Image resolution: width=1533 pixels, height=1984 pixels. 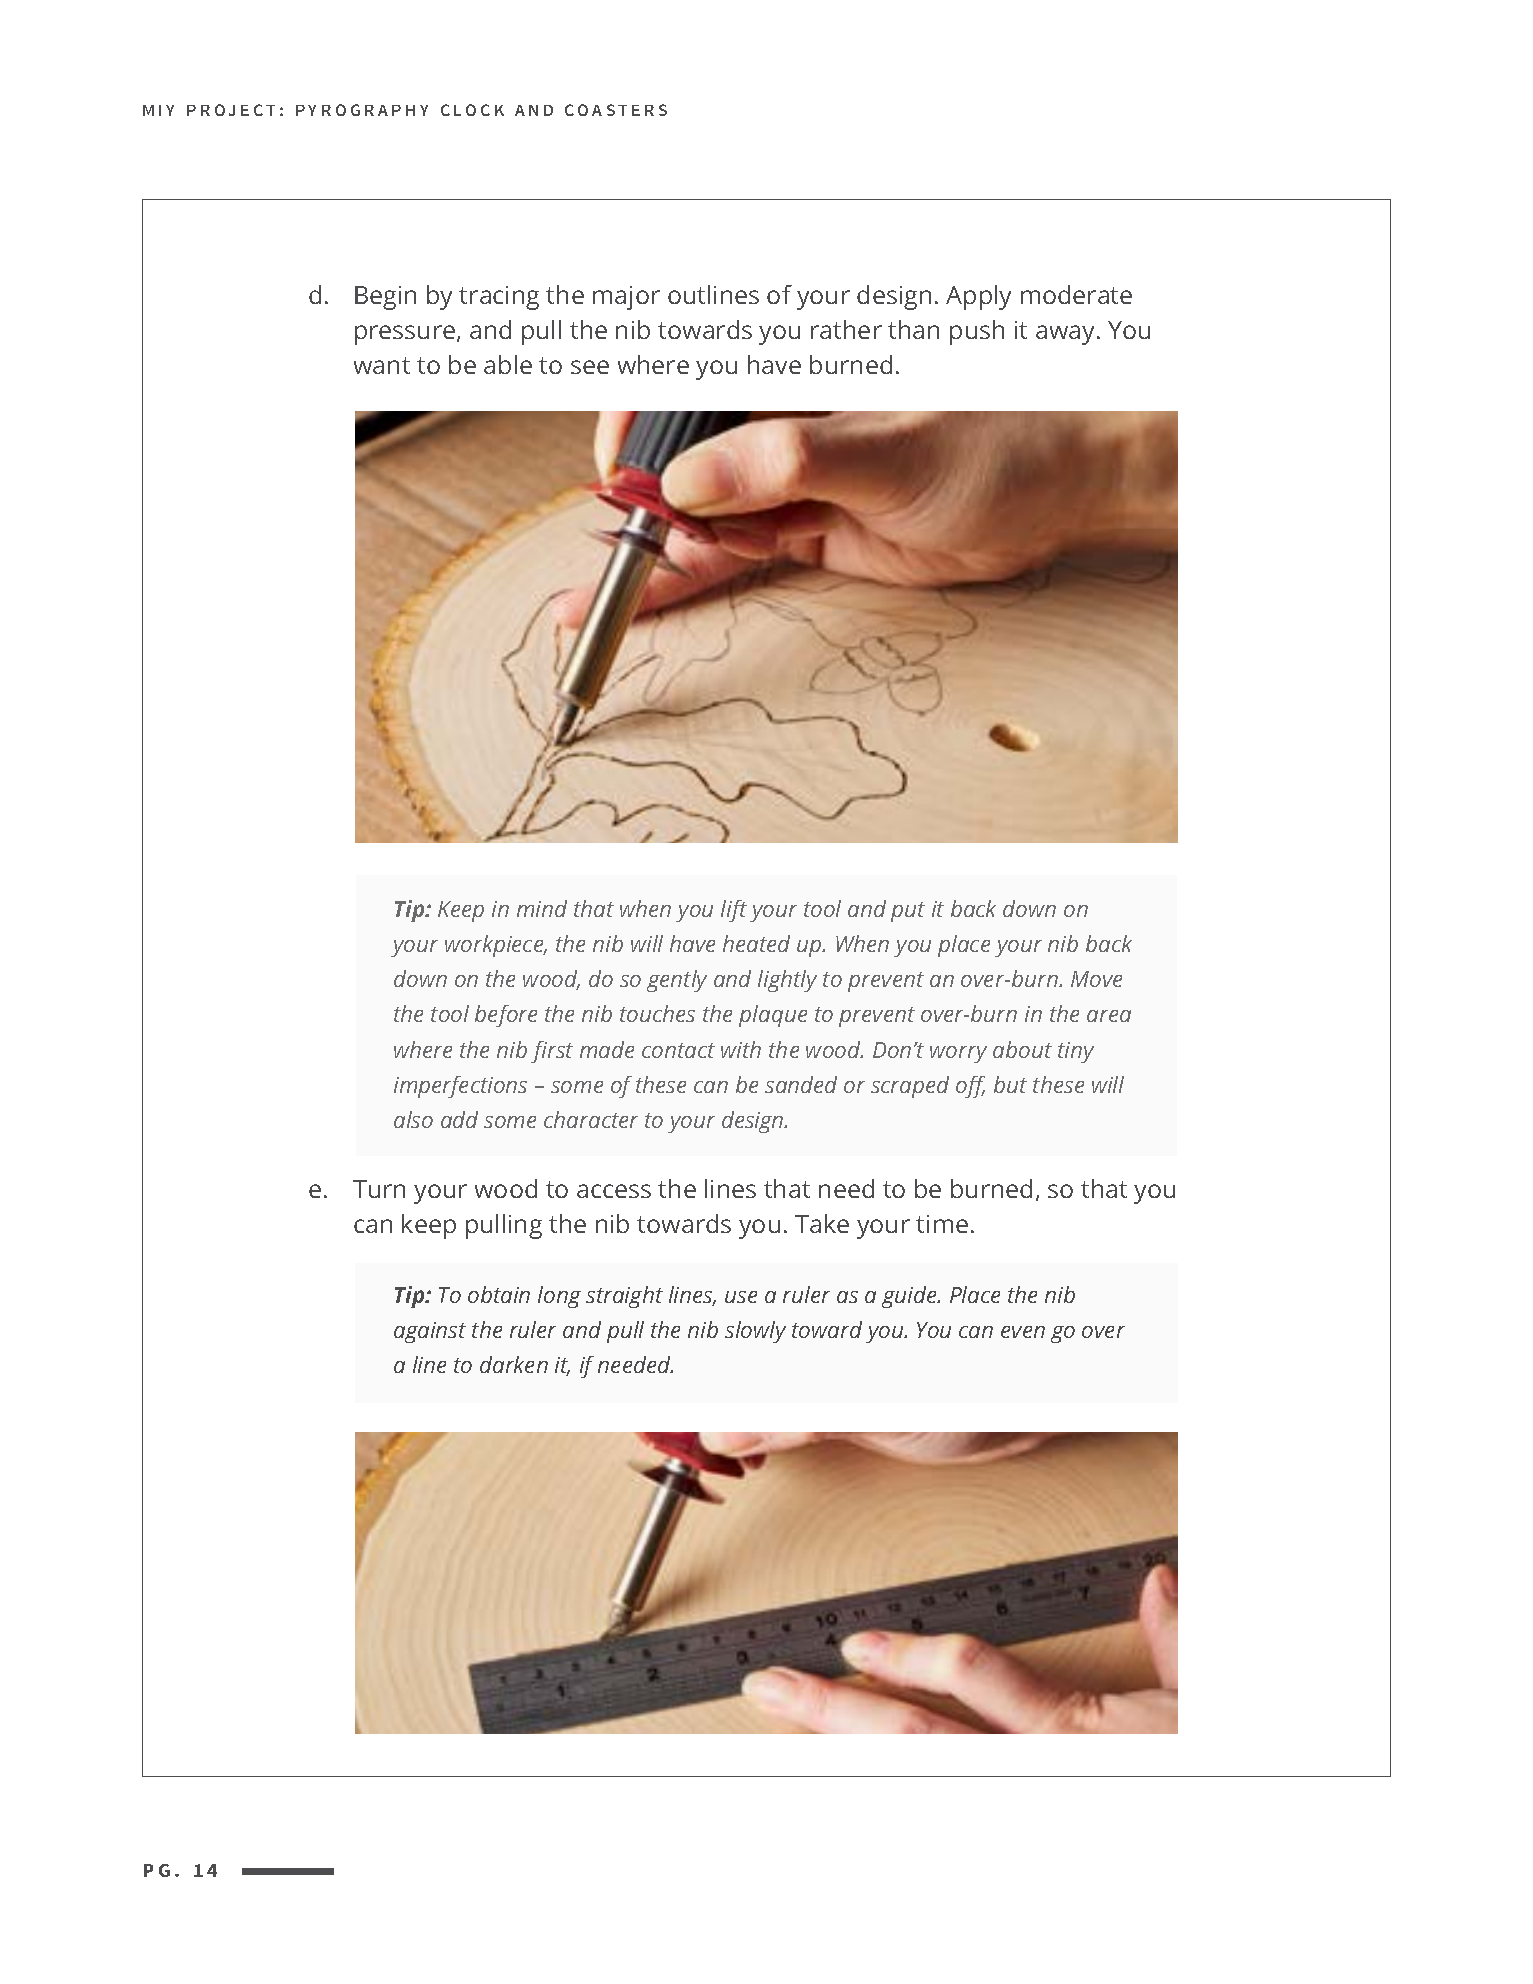 What do you see at coordinates (1065, 335) in the document?
I see `away` at bounding box center [1065, 335].
